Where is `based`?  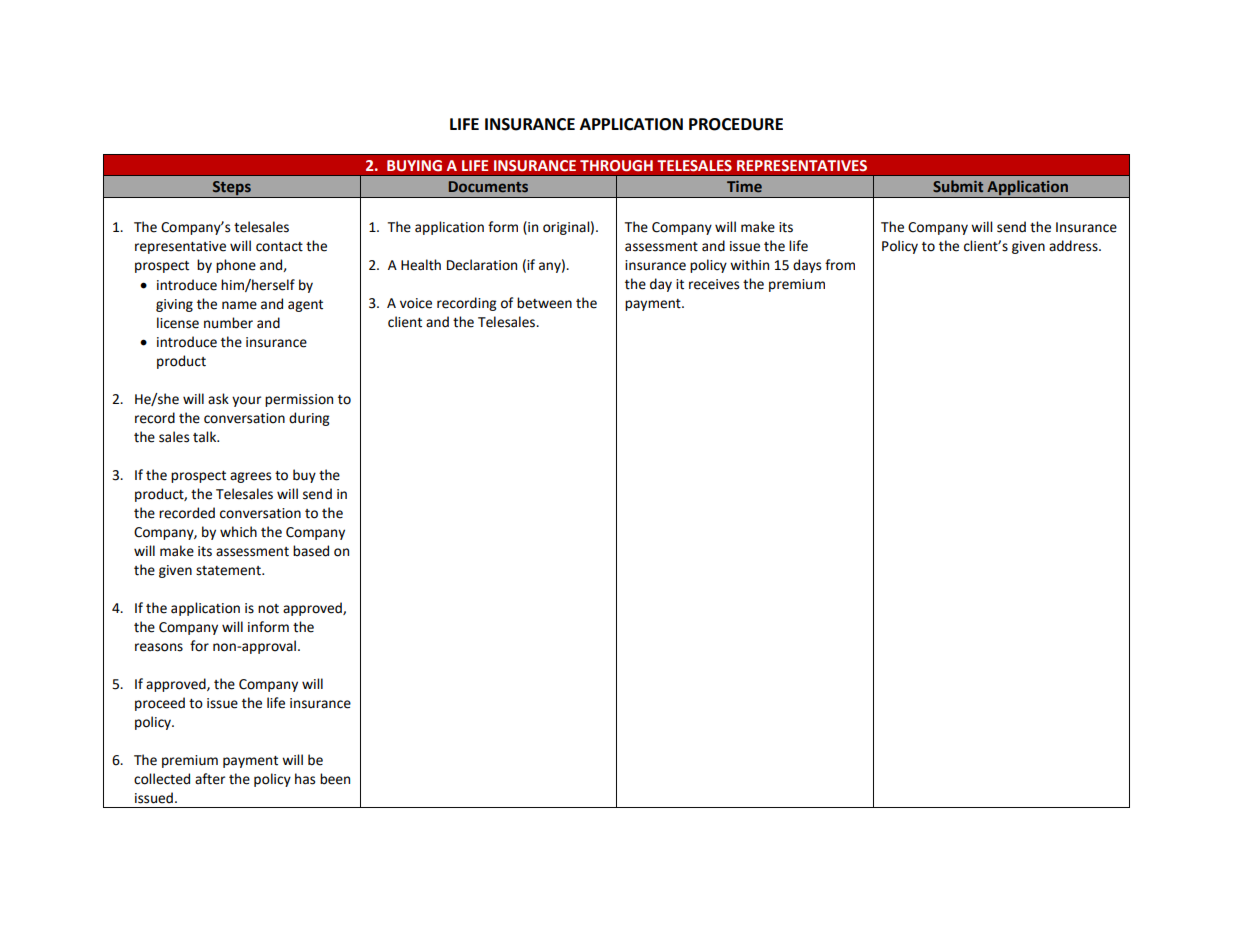
based is located at coordinates (311, 551).
